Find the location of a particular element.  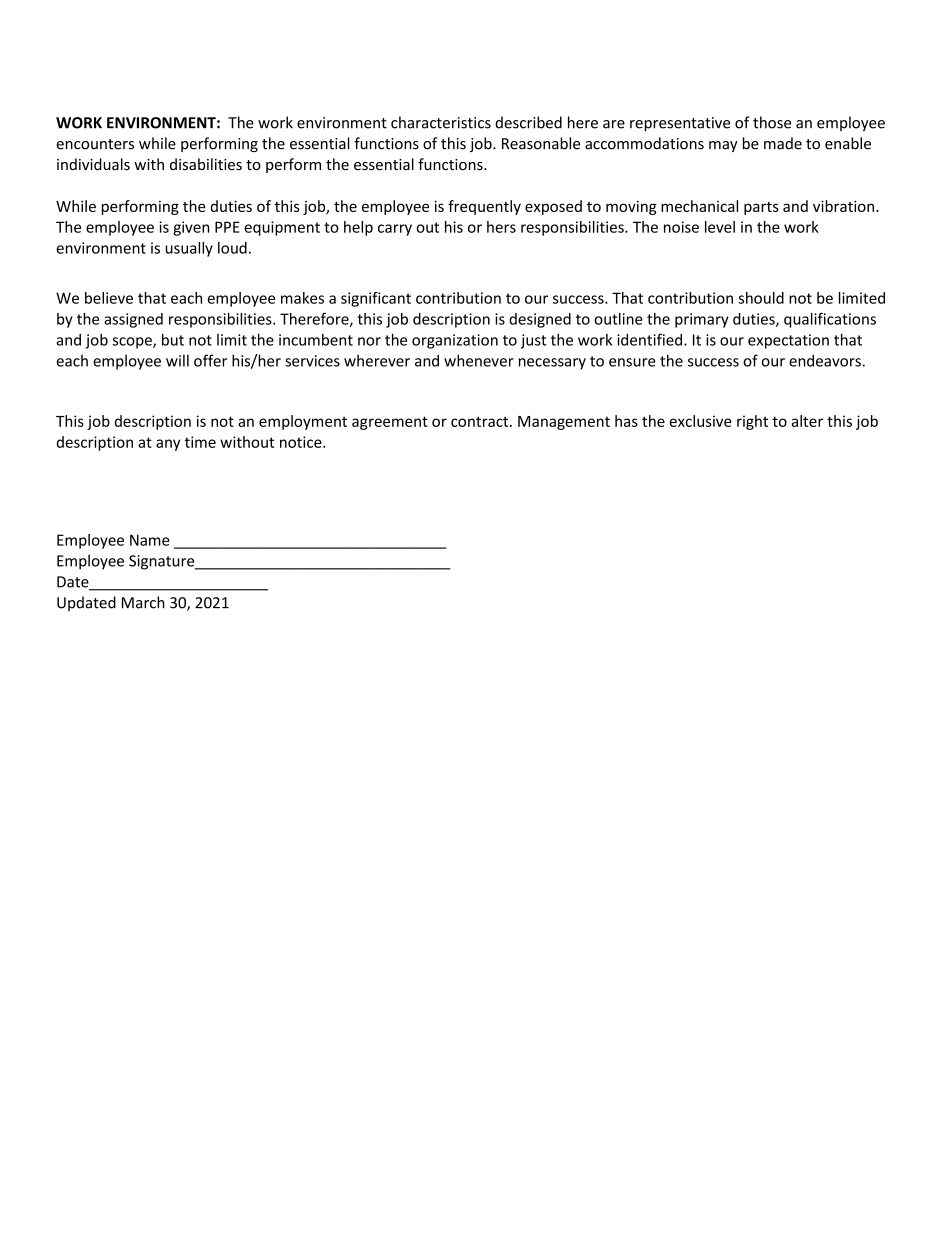

hers is located at coordinates (501, 227).
